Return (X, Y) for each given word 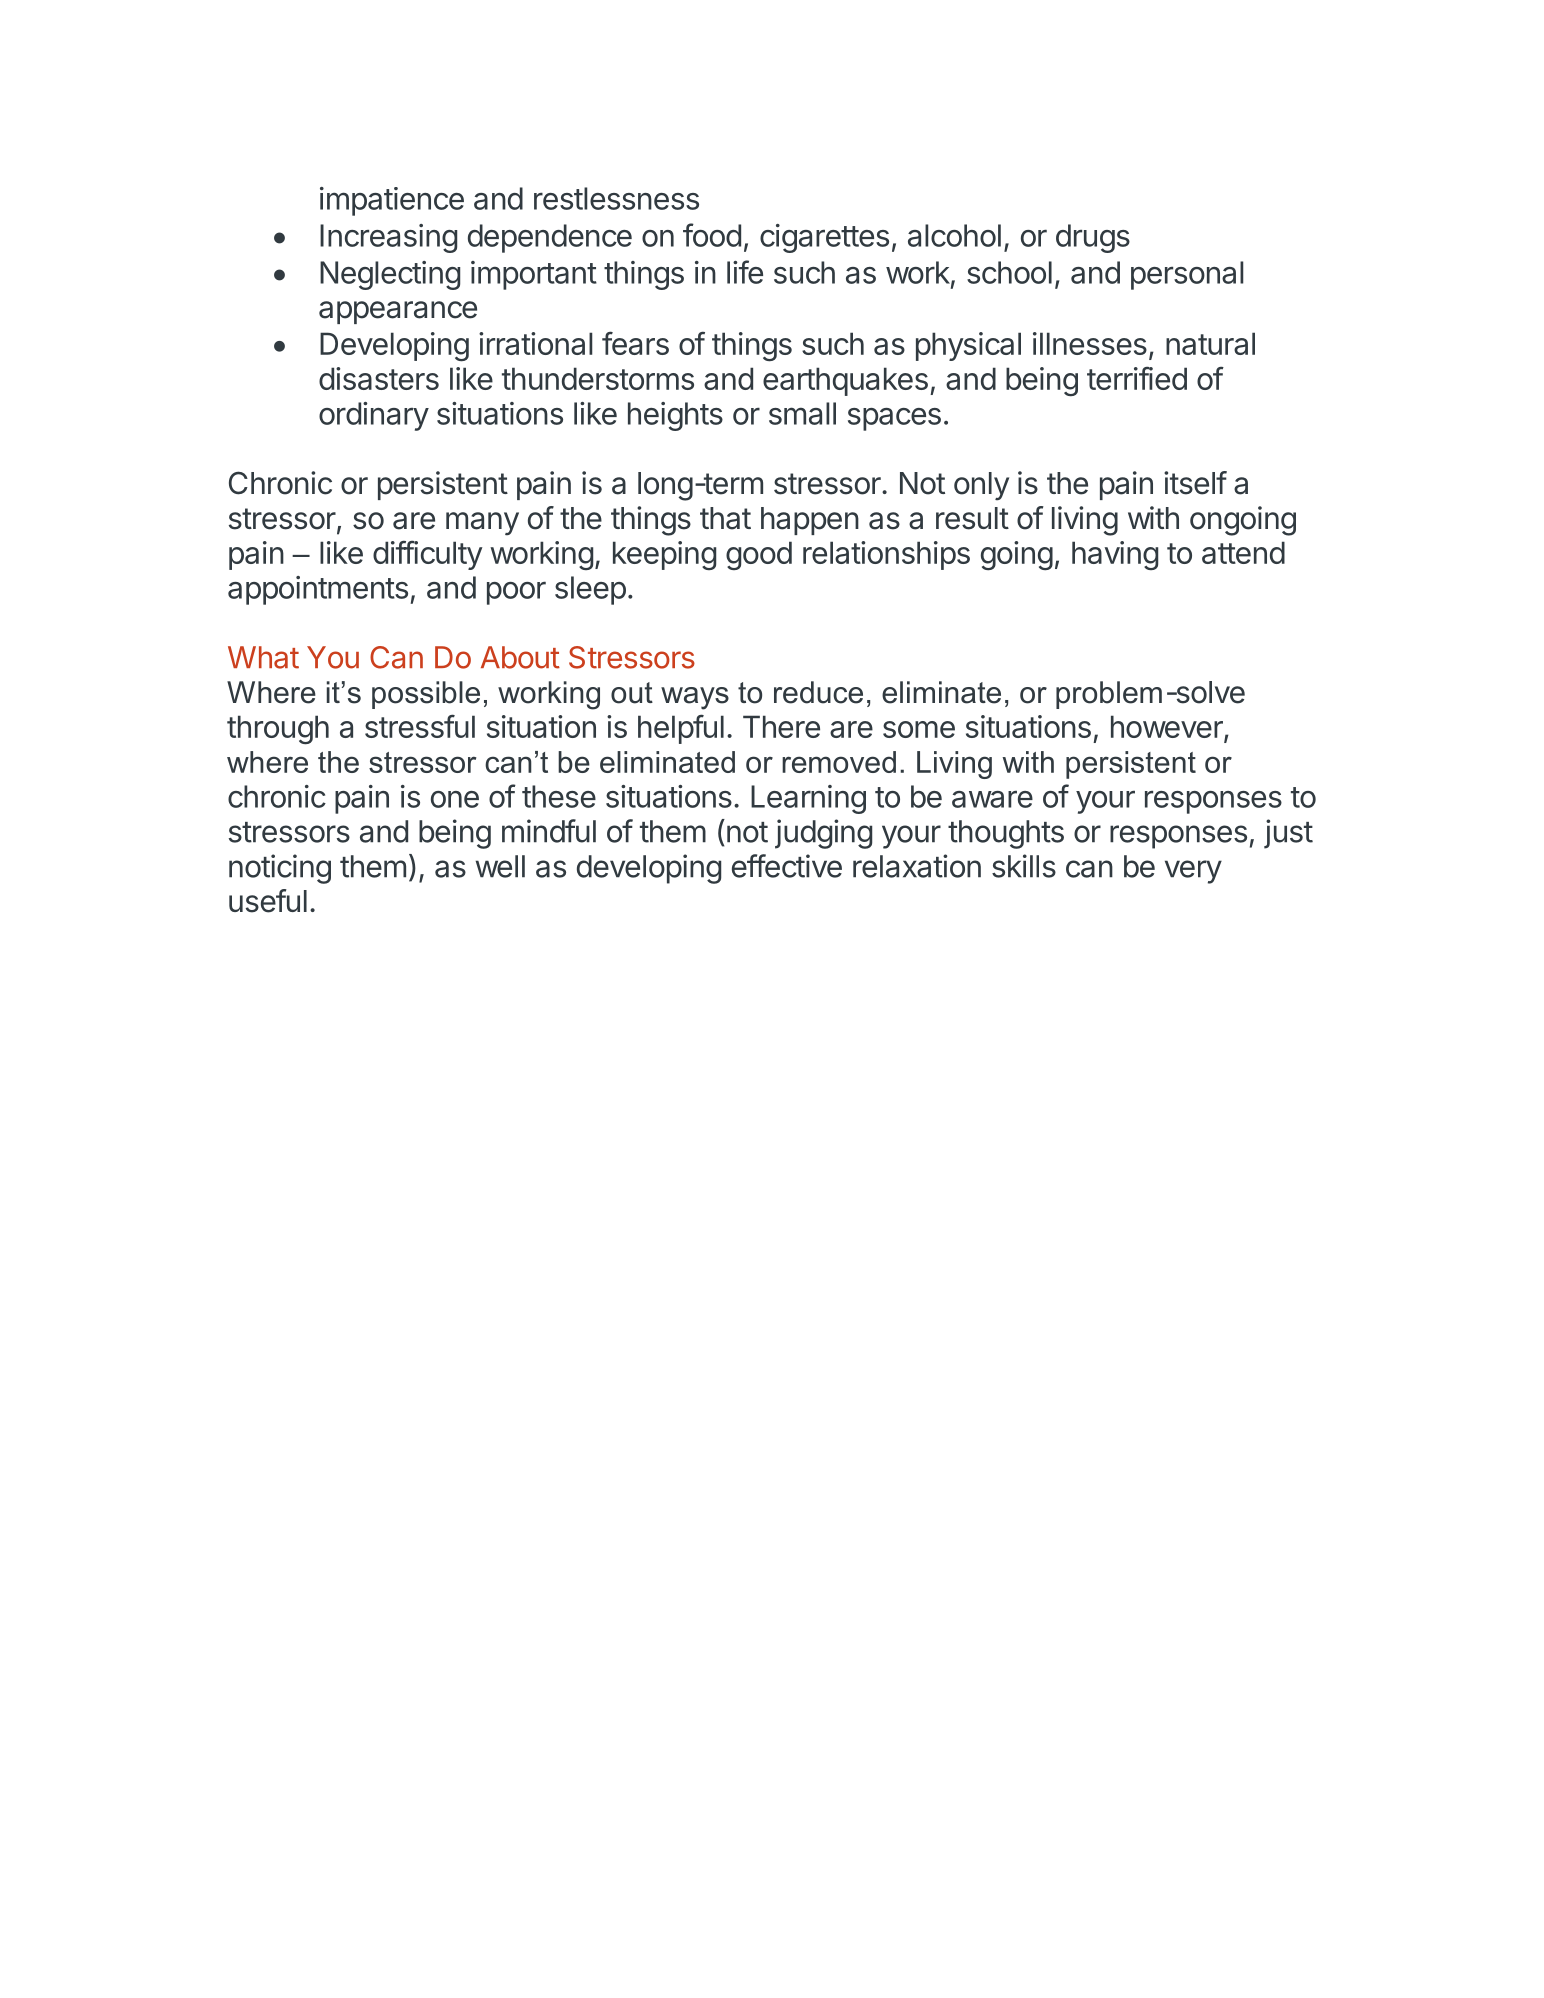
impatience (392, 201)
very (1193, 872)
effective (787, 866)
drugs (1093, 238)
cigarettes (824, 238)
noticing (280, 869)
